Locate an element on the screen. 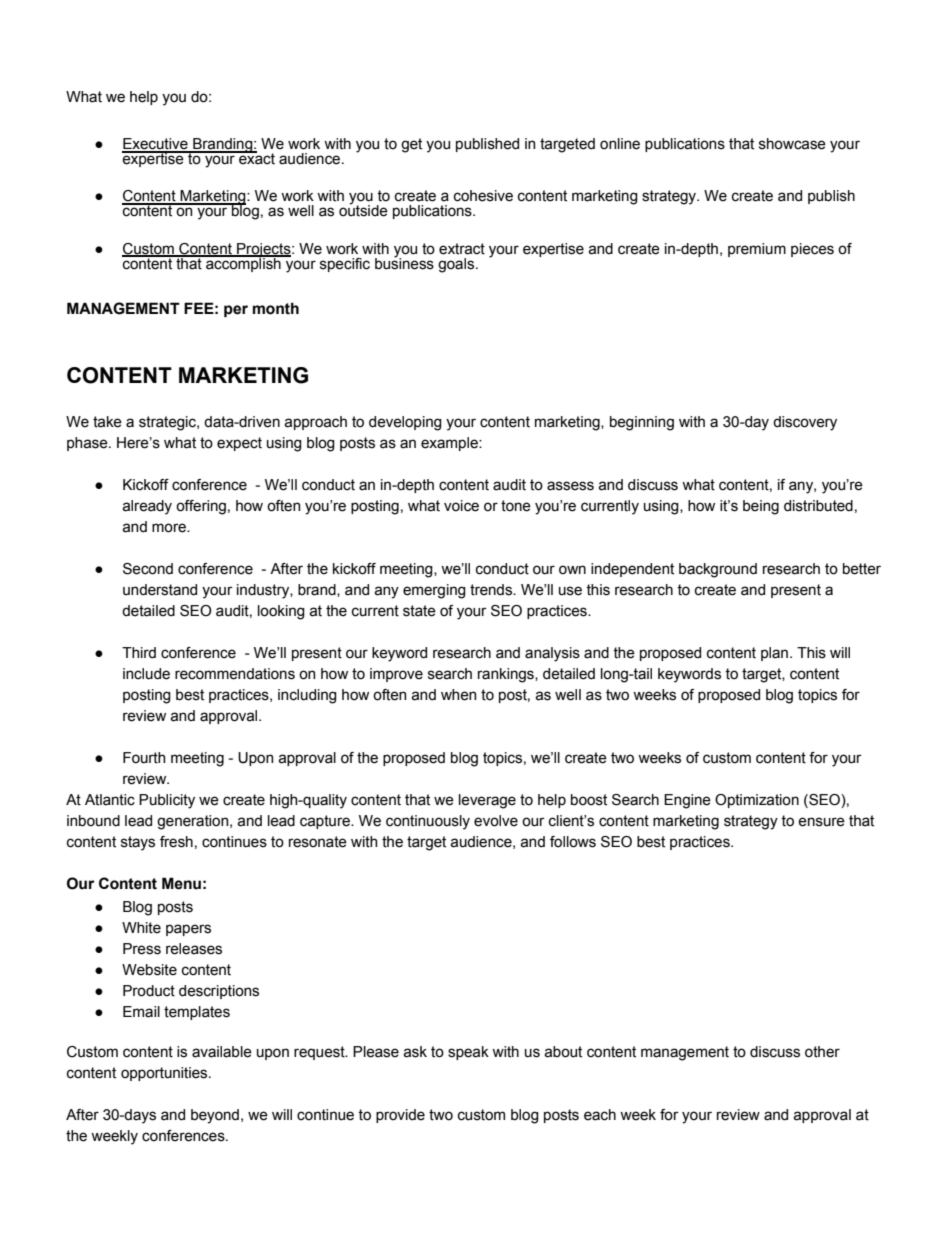  Publicity is located at coordinates (167, 801).
